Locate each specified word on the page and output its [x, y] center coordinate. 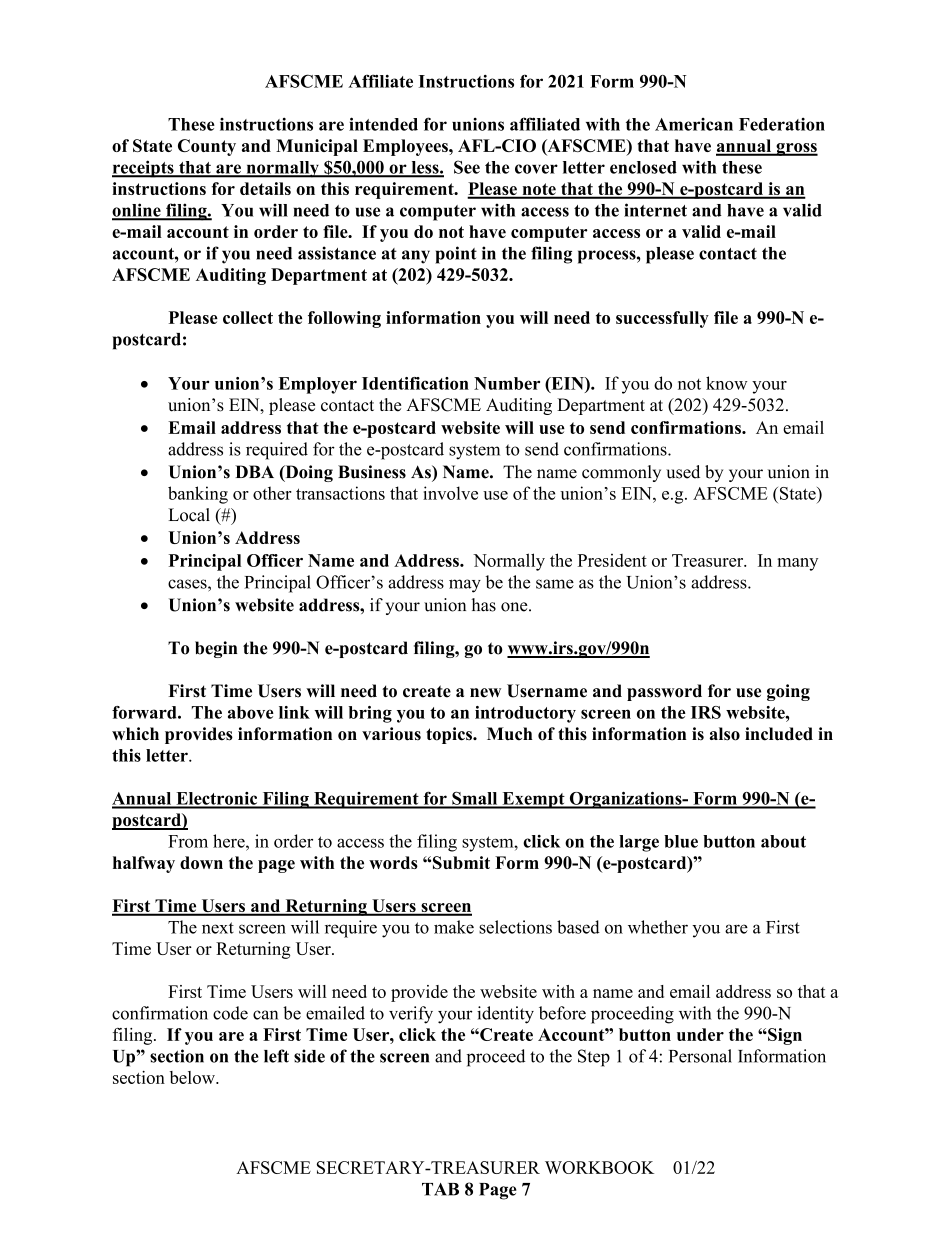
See [467, 167]
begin [216, 649]
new [485, 693]
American [694, 124]
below [193, 1077]
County [207, 147]
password [664, 692]
